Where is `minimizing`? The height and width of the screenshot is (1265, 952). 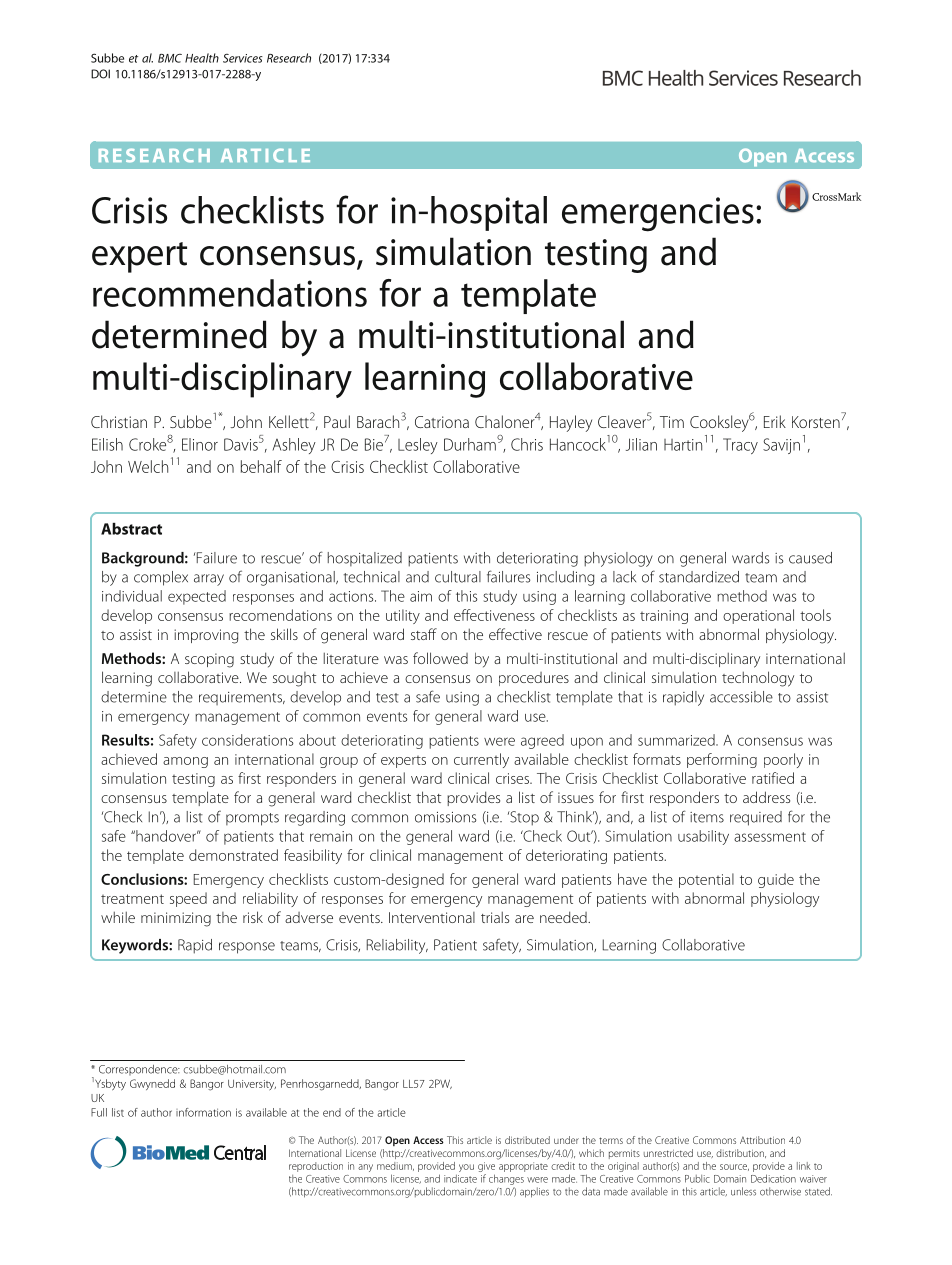 minimizing is located at coordinates (176, 919).
